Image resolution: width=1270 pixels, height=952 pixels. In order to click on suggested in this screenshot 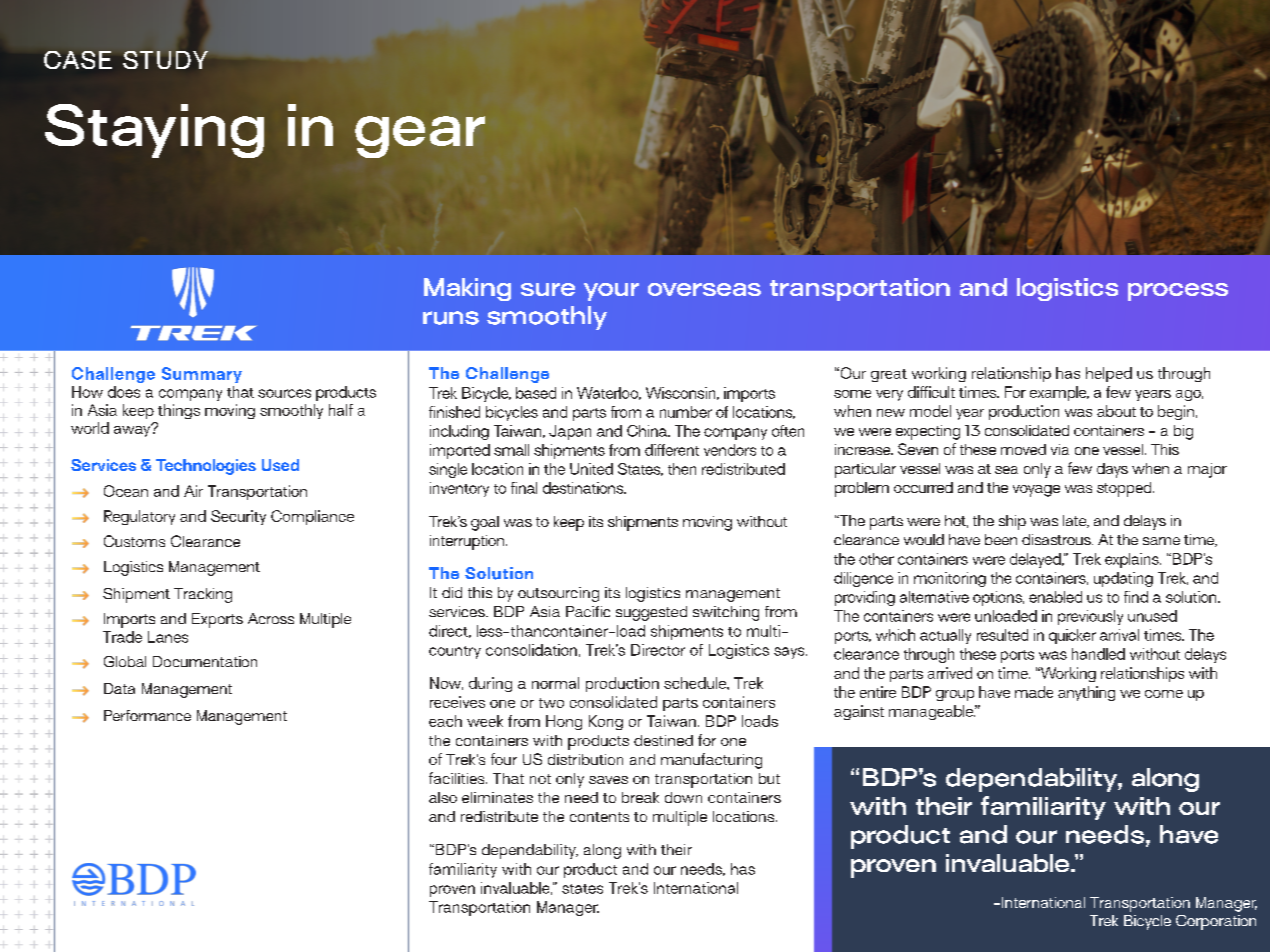, I will do `click(651, 613)`.
